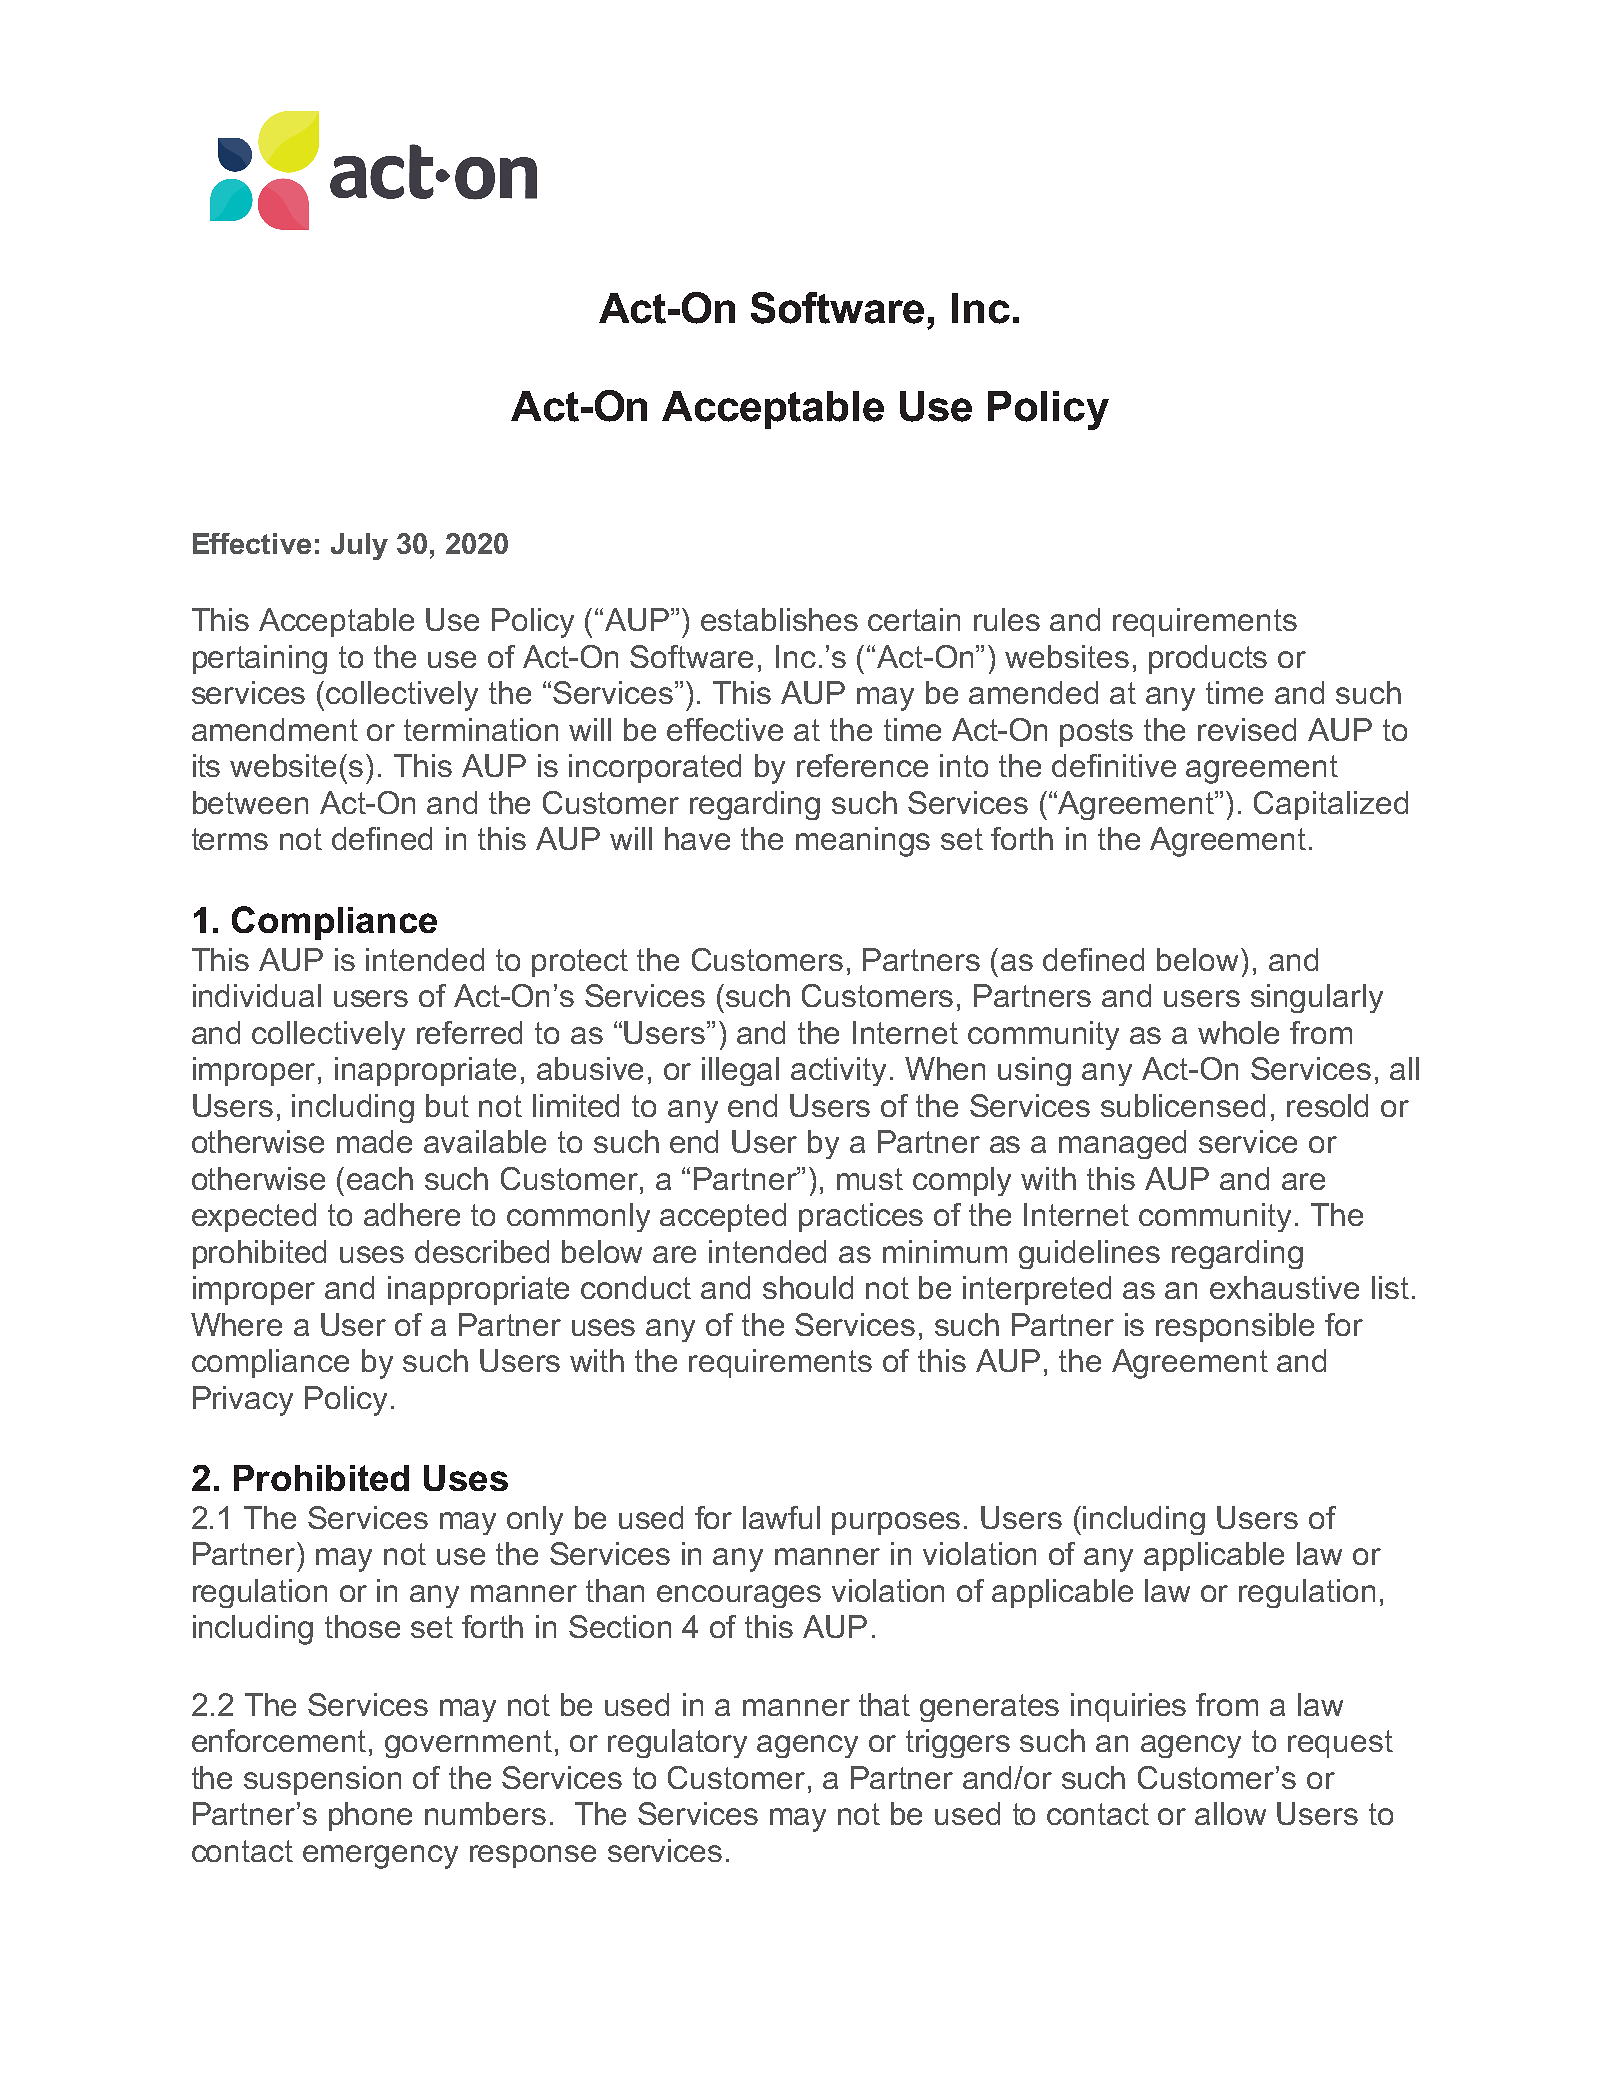 Image resolution: width=1620 pixels, height=2096 pixels. I want to click on July, so click(359, 546).
